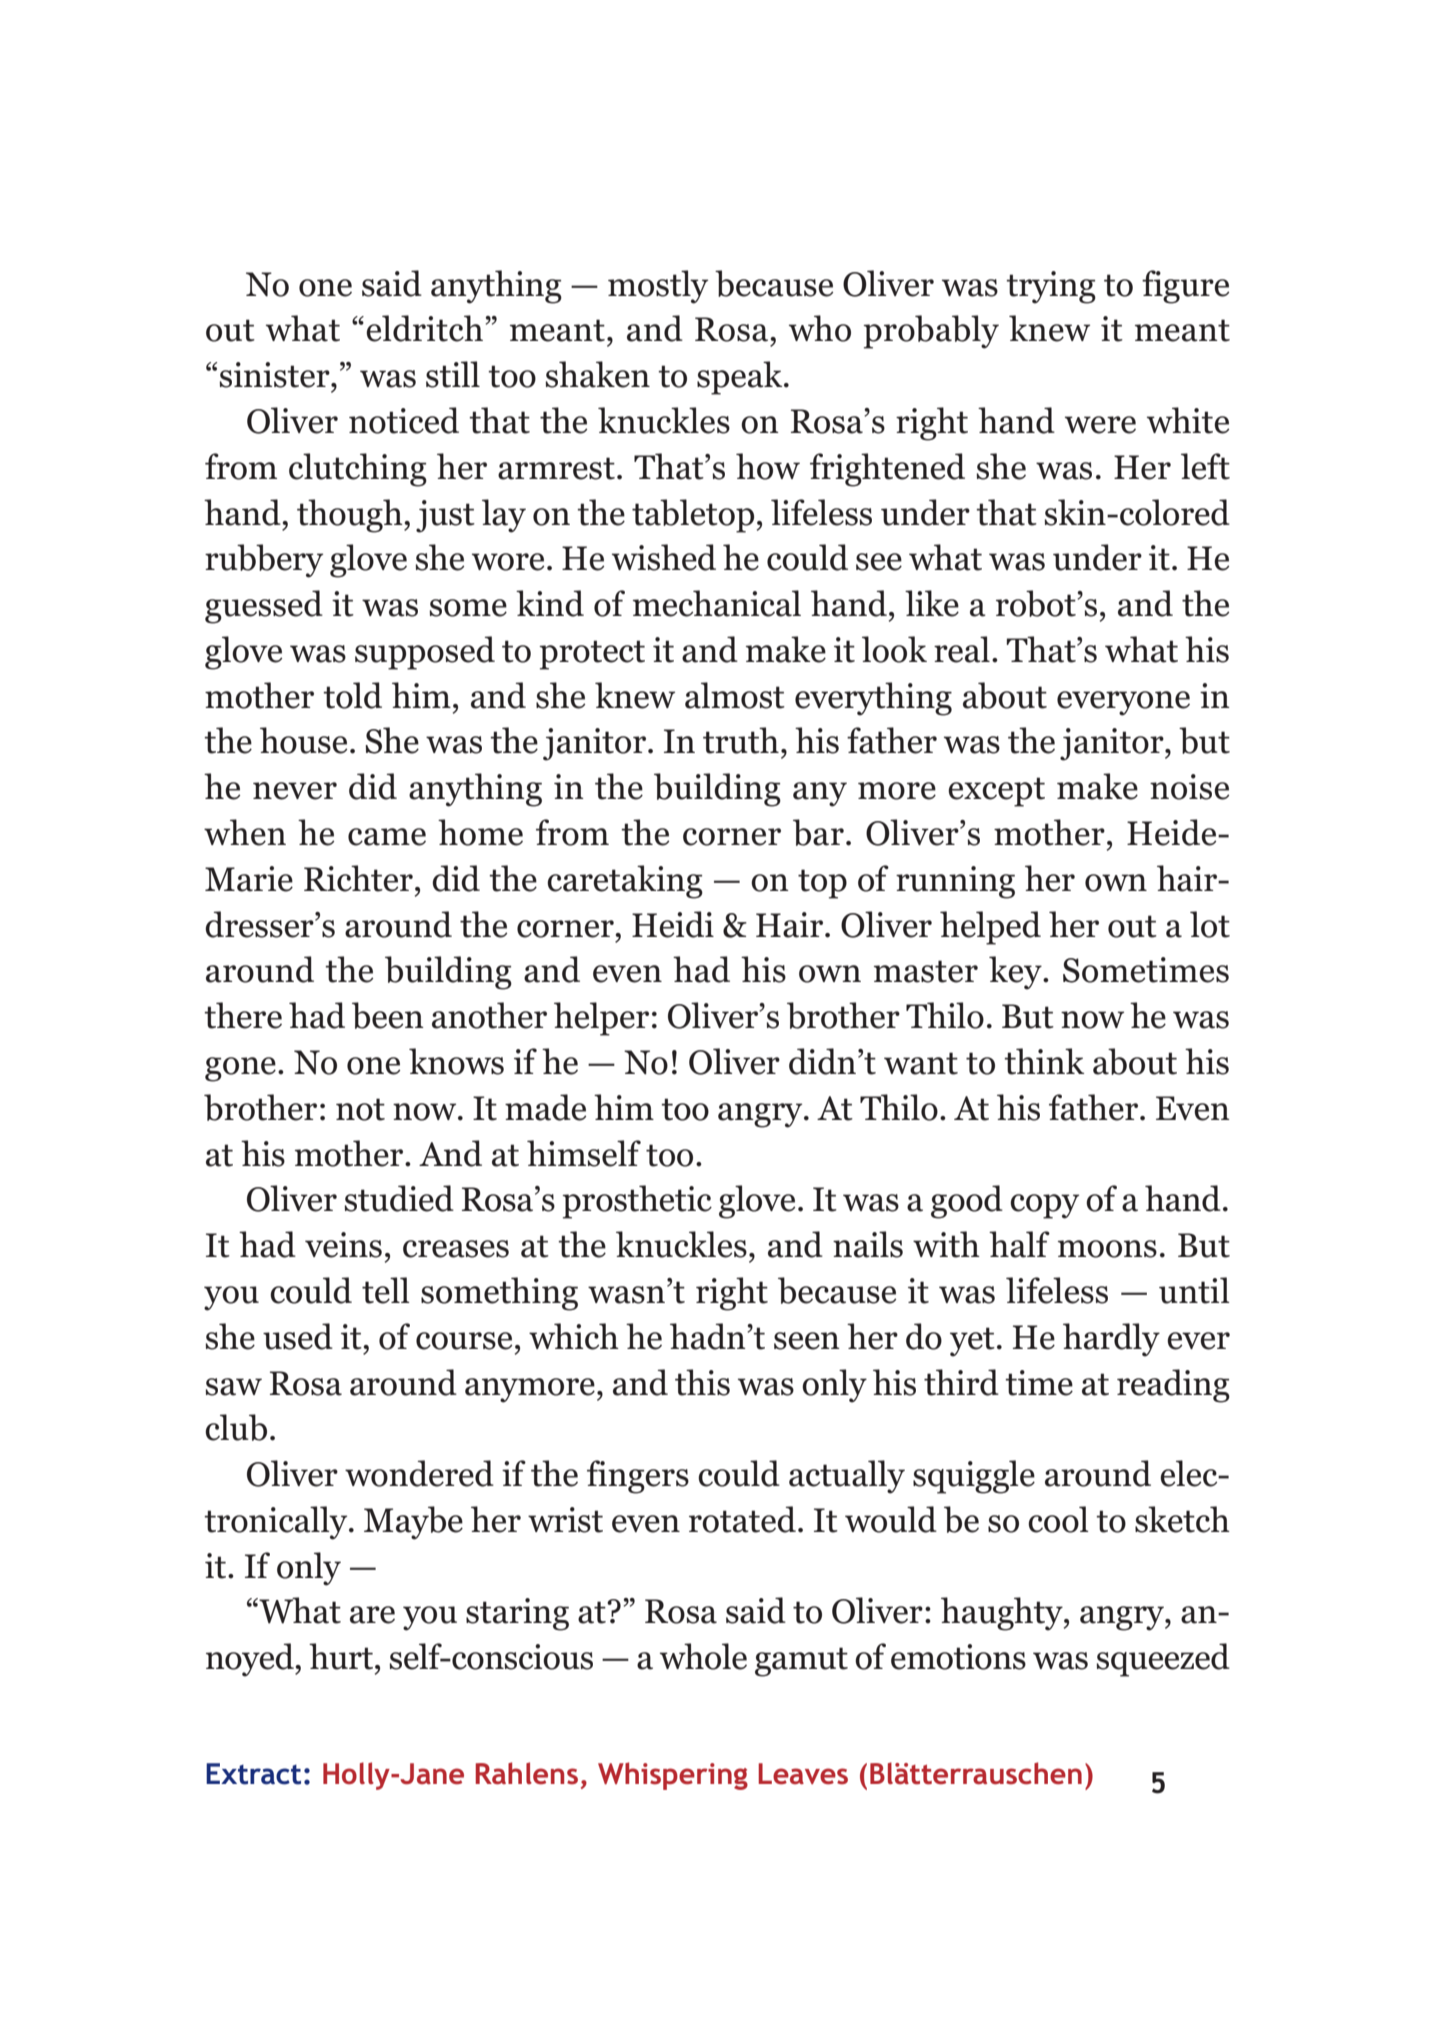  What do you see at coordinates (424, 328) in the screenshot?
I see `eldritch` at bounding box center [424, 328].
